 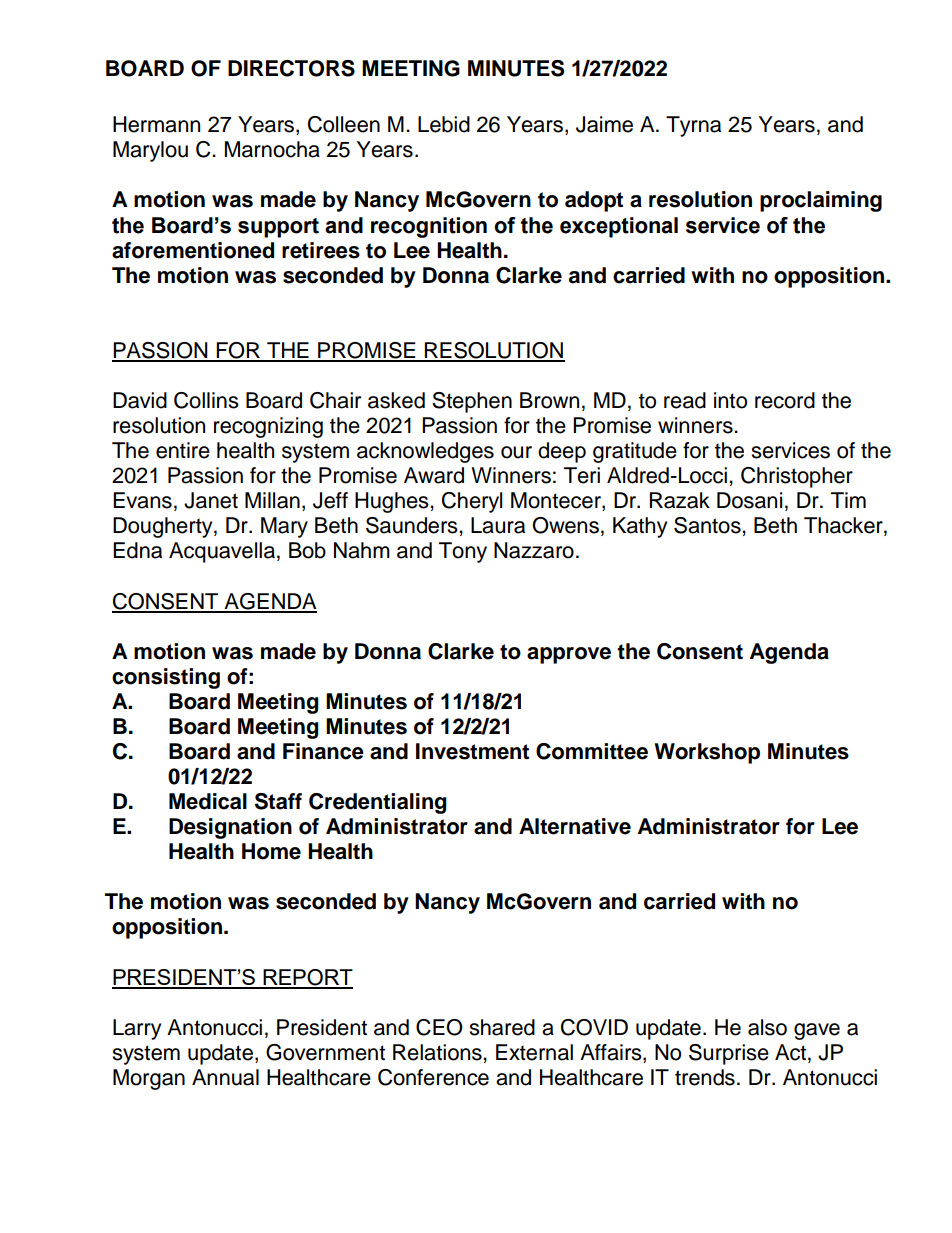 I want to click on shared, so click(x=502, y=1027).
